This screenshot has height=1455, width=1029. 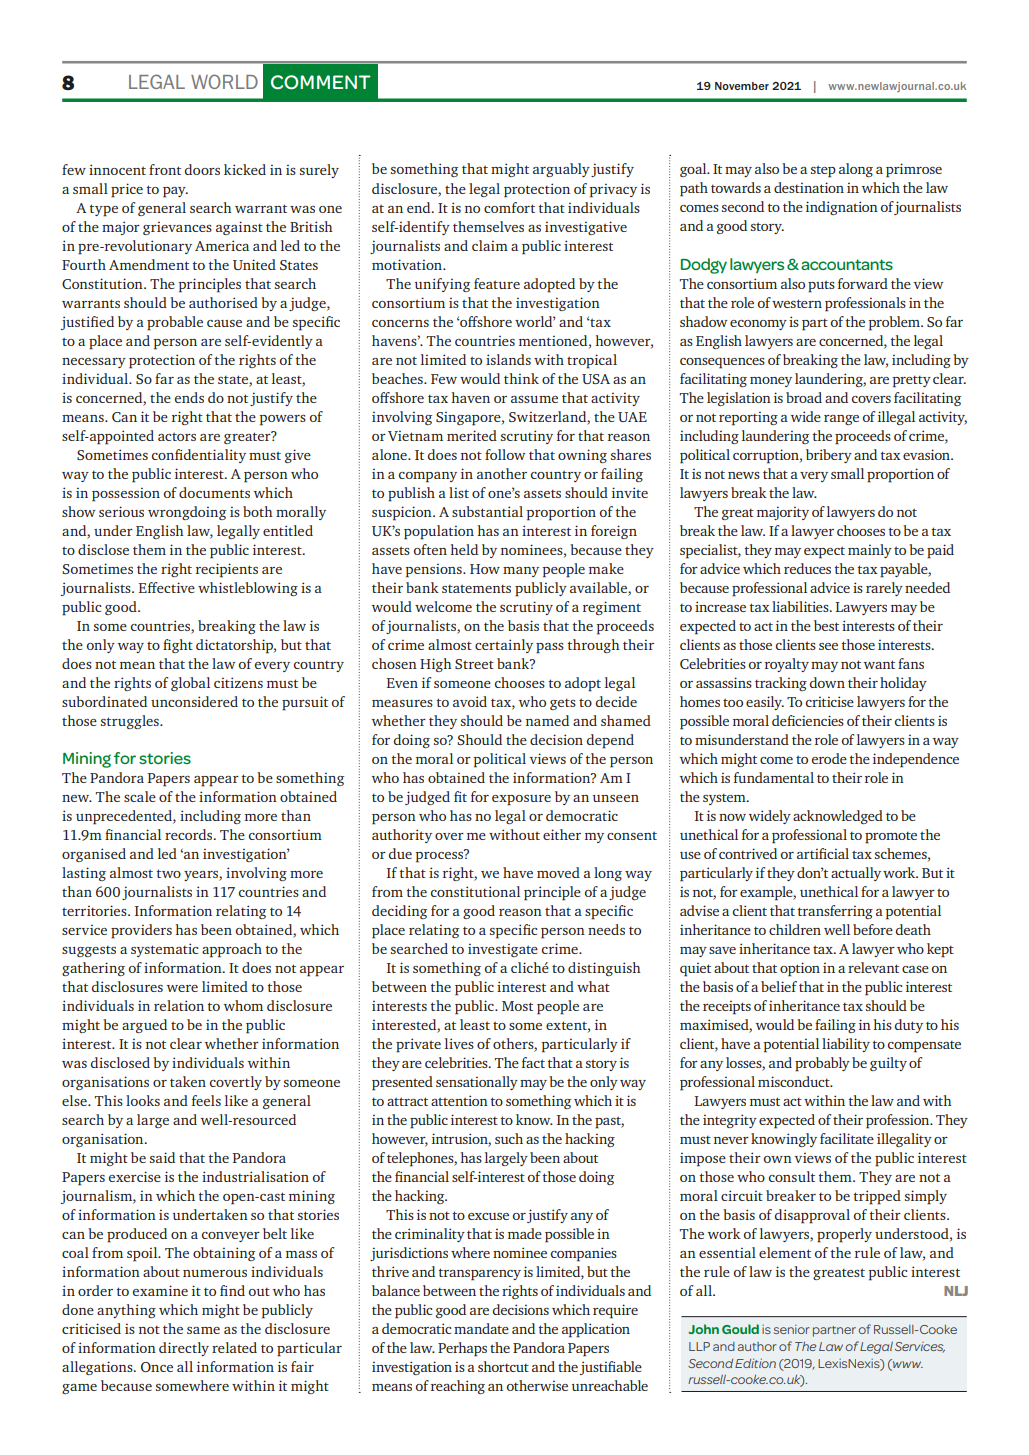 What do you see at coordinates (533, 1062) in the screenshot?
I see `fact` at bounding box center [533, 1062].
